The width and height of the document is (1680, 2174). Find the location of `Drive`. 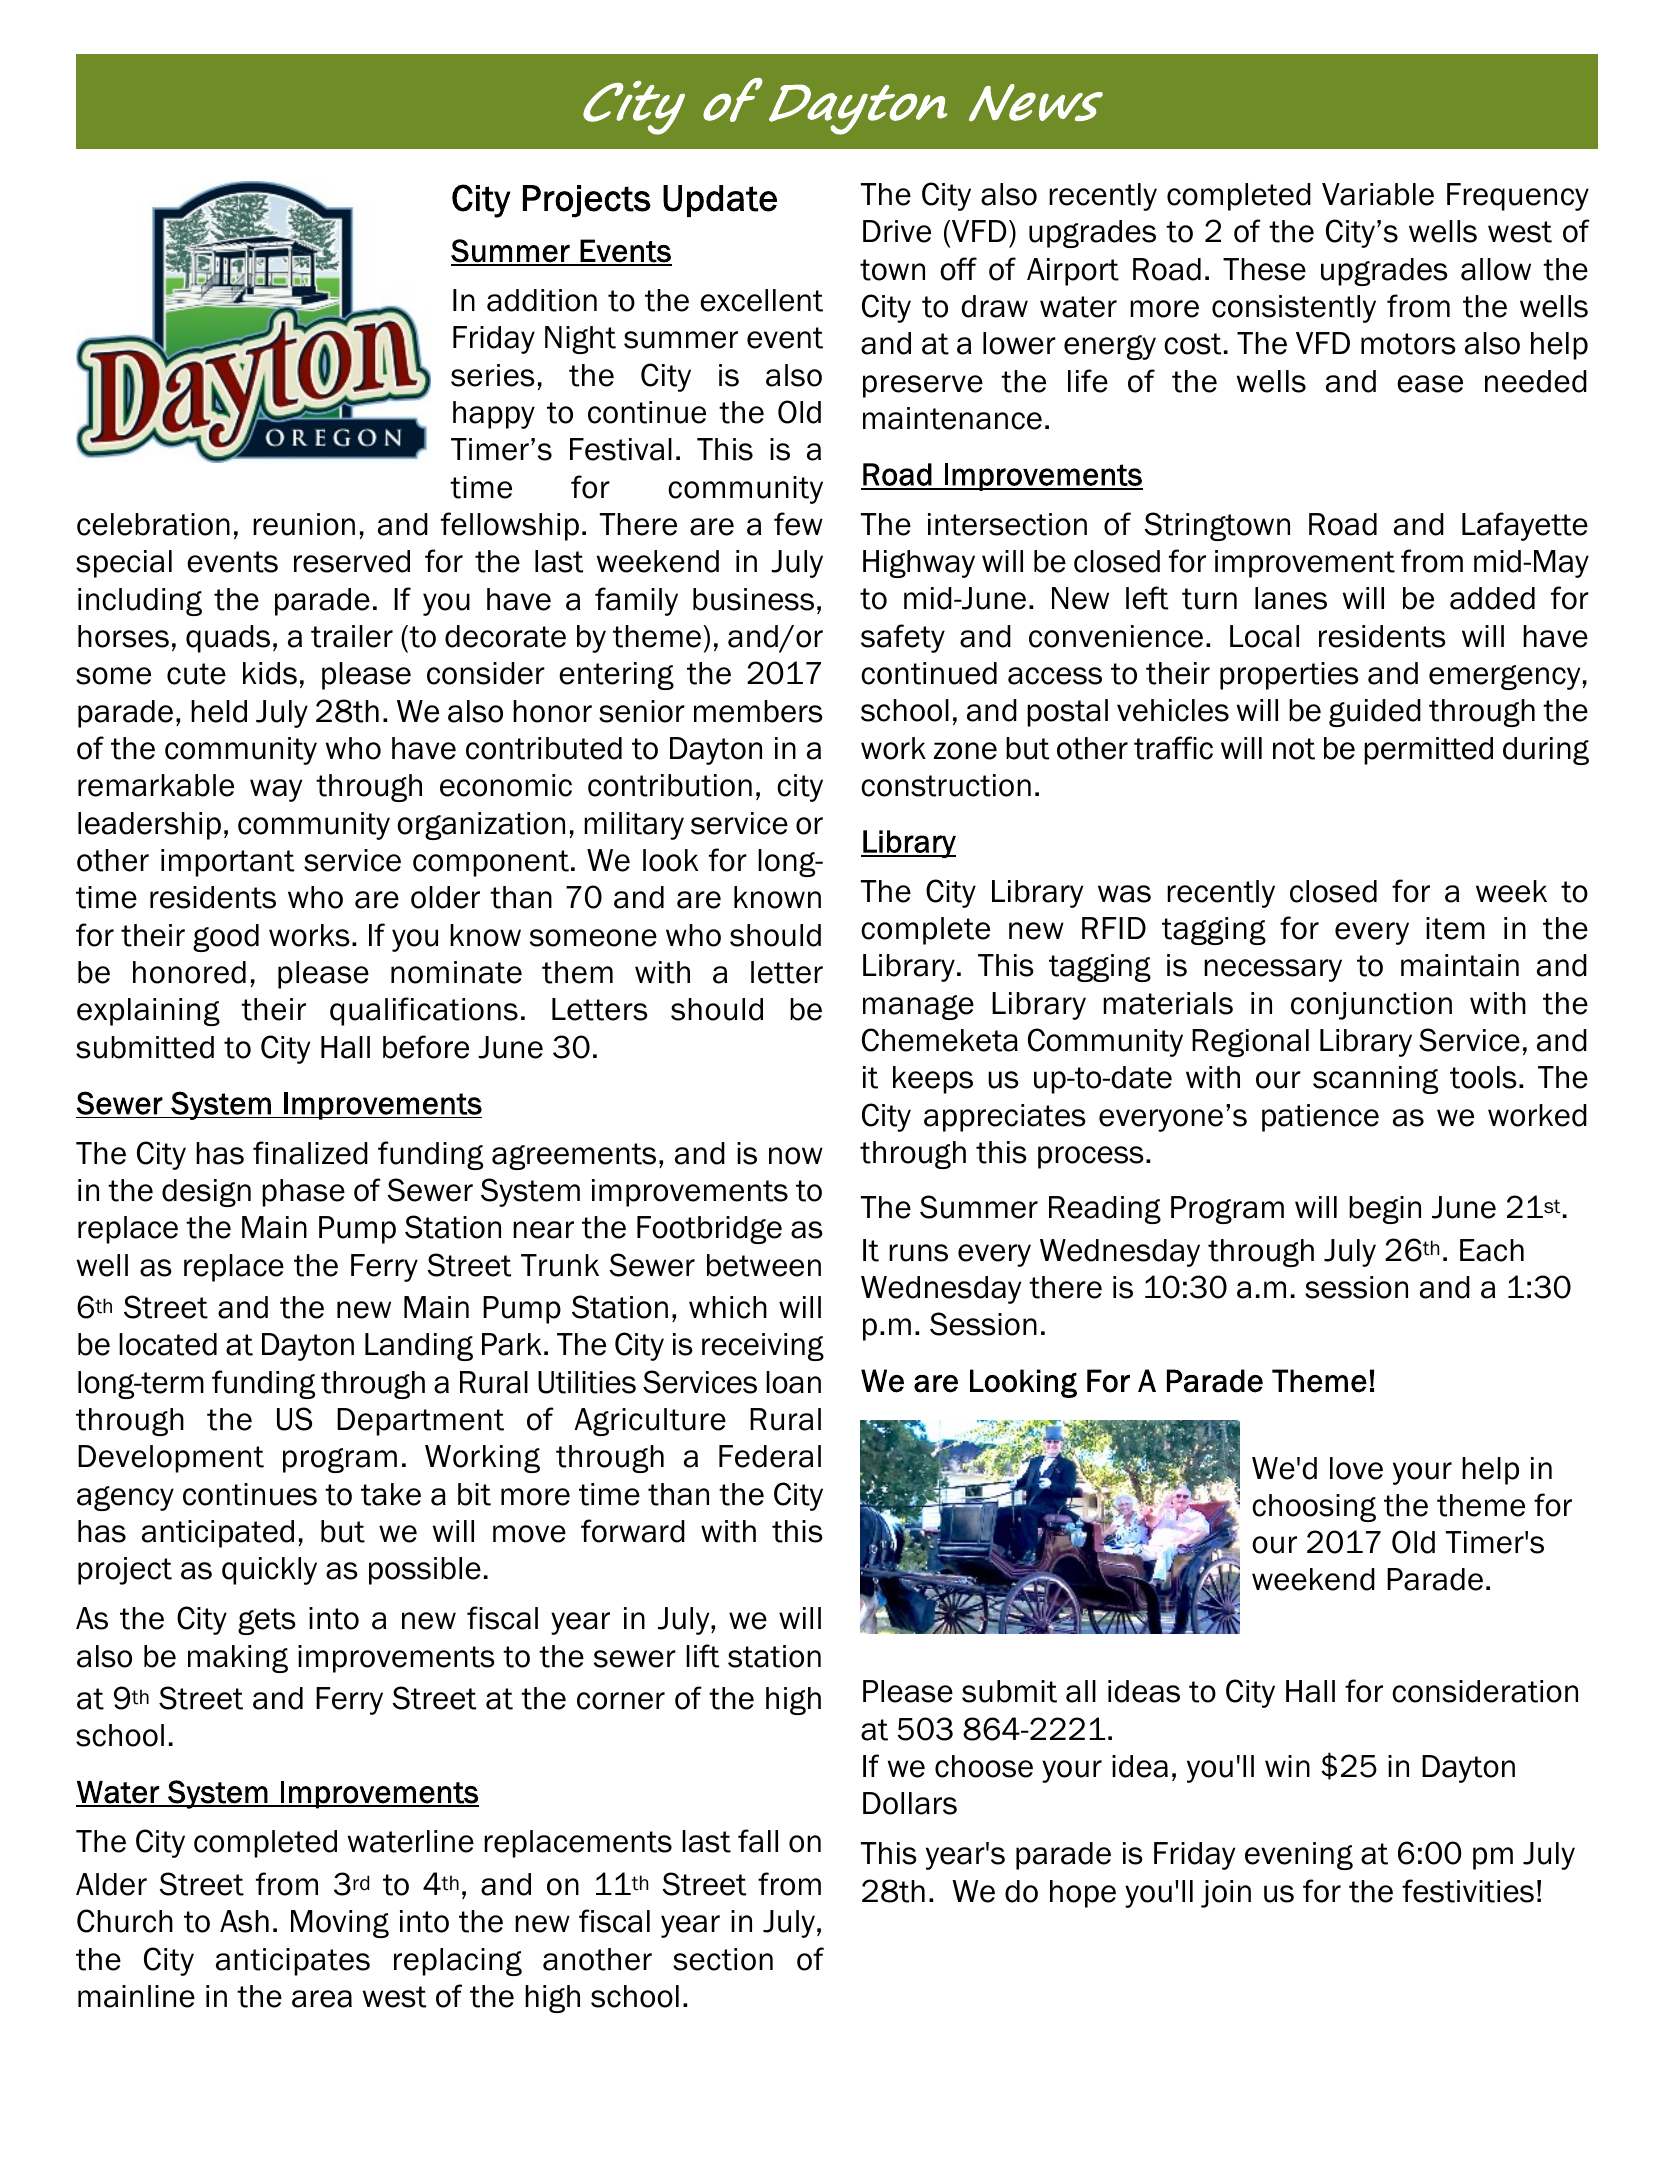

Drive is located at coordinates (897, 231).
